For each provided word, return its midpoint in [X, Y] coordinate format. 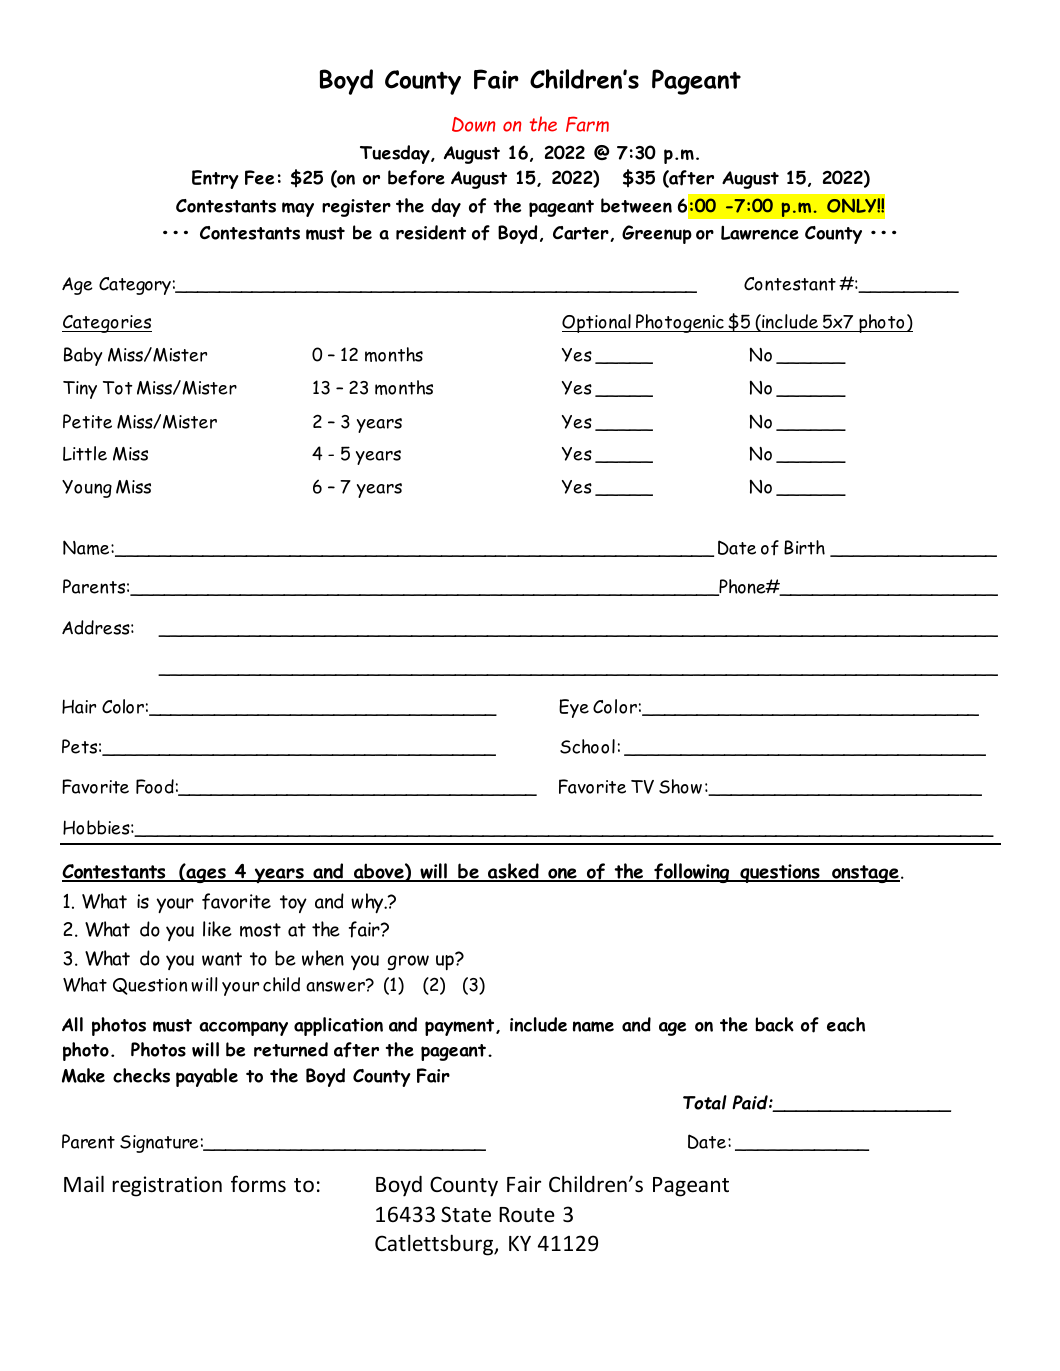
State [466, 1214]
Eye [574, 708]
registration [167, 1186]
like [217, 929]
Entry [215, 179]
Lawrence [760, 233]
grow [408, 962]
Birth [804, 547]
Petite [87, 421]
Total [705, 1102]
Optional [597, 323]
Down [473, 124]
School [587, 746]
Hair [79, 706]
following [692, 873]
